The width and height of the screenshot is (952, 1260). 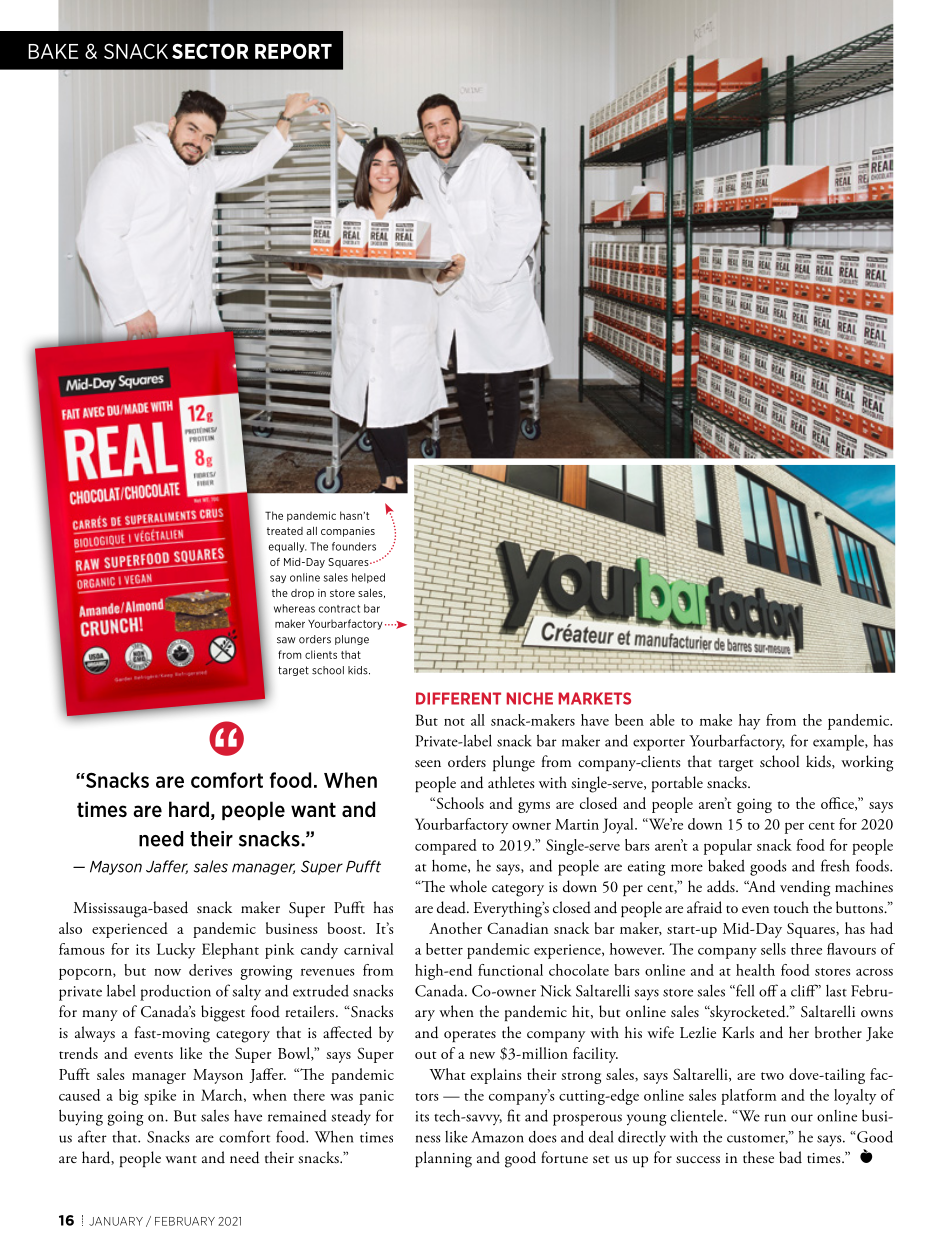 I want to click on contract, so click(x=339, y=609).
